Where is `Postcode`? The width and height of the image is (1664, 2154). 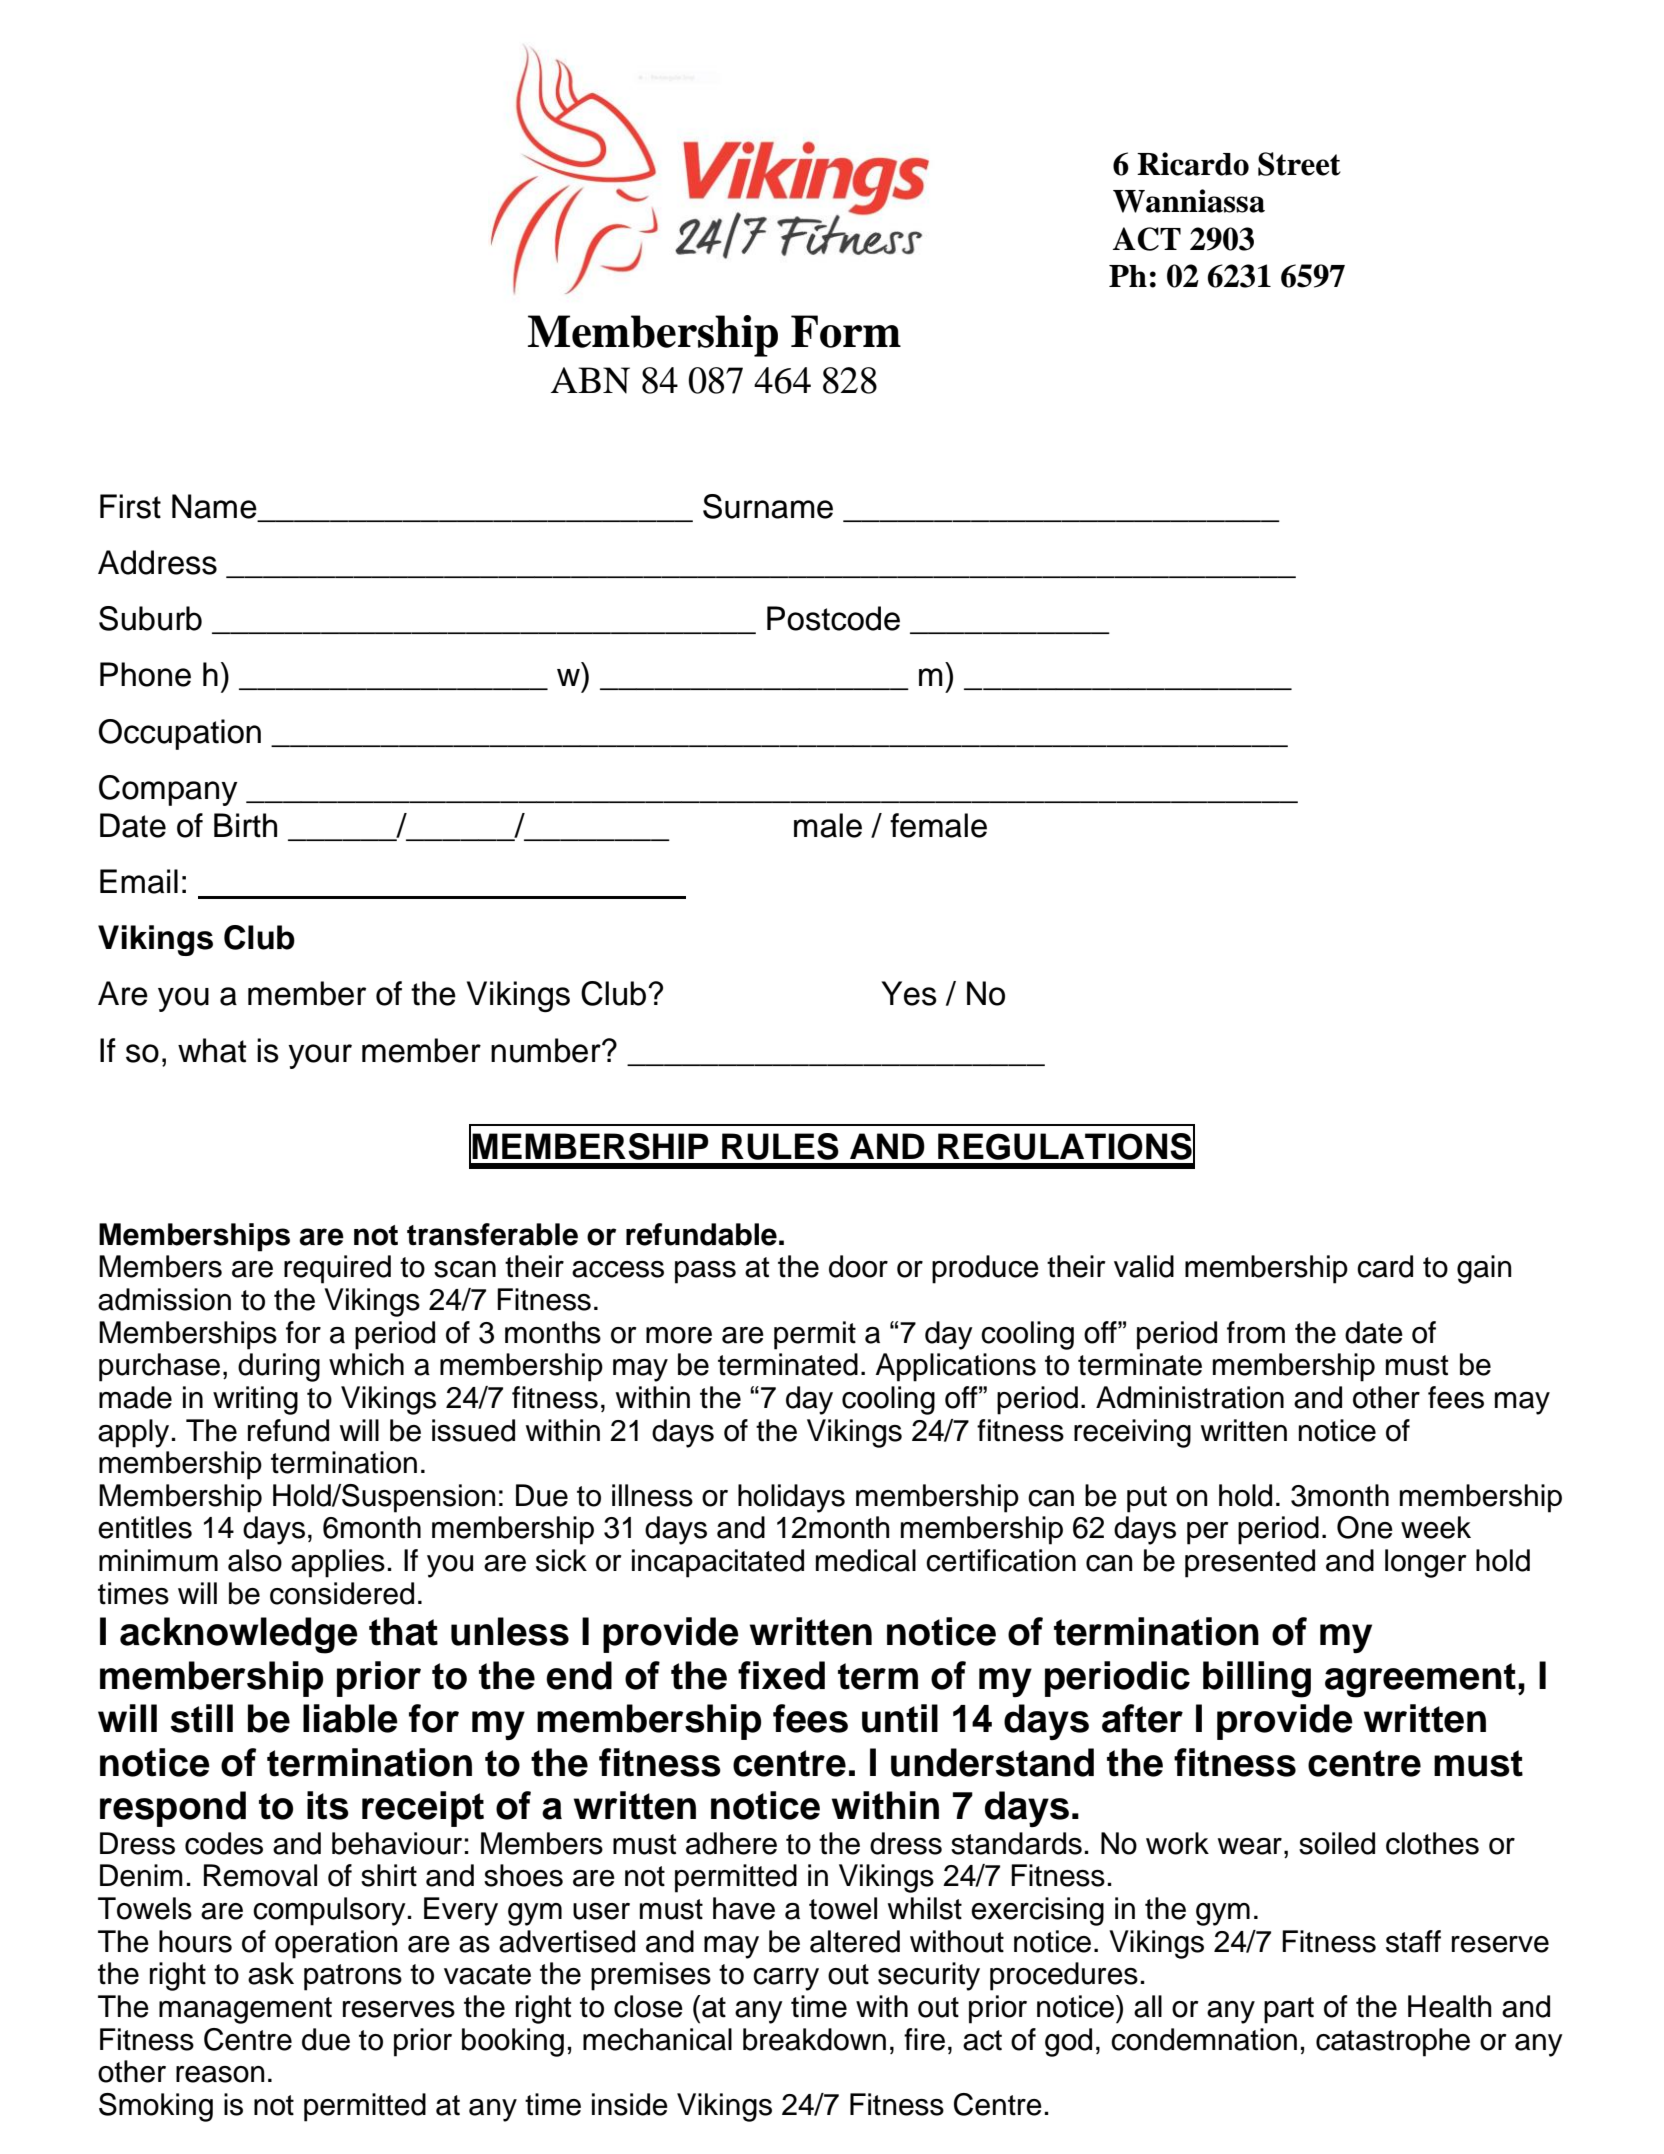
Postcode is located at coordinates (833, 618).
